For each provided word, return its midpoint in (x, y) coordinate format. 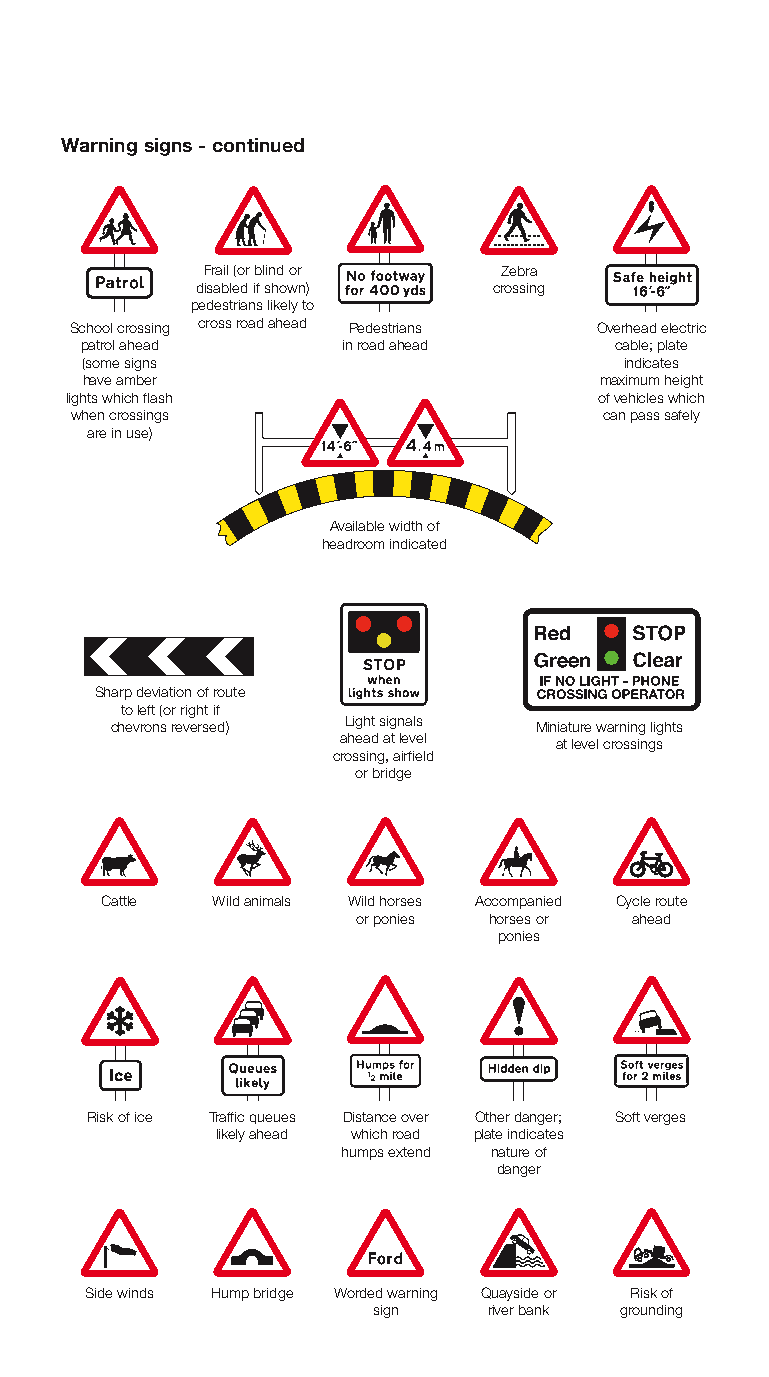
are (96, 434)
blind (269, 270)
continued (258, 145)
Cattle (119, 900)
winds (135, 1293)
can (614, 416)
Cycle (633, 902)
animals (267, 901)
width (405, 526)
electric (683, 328)
